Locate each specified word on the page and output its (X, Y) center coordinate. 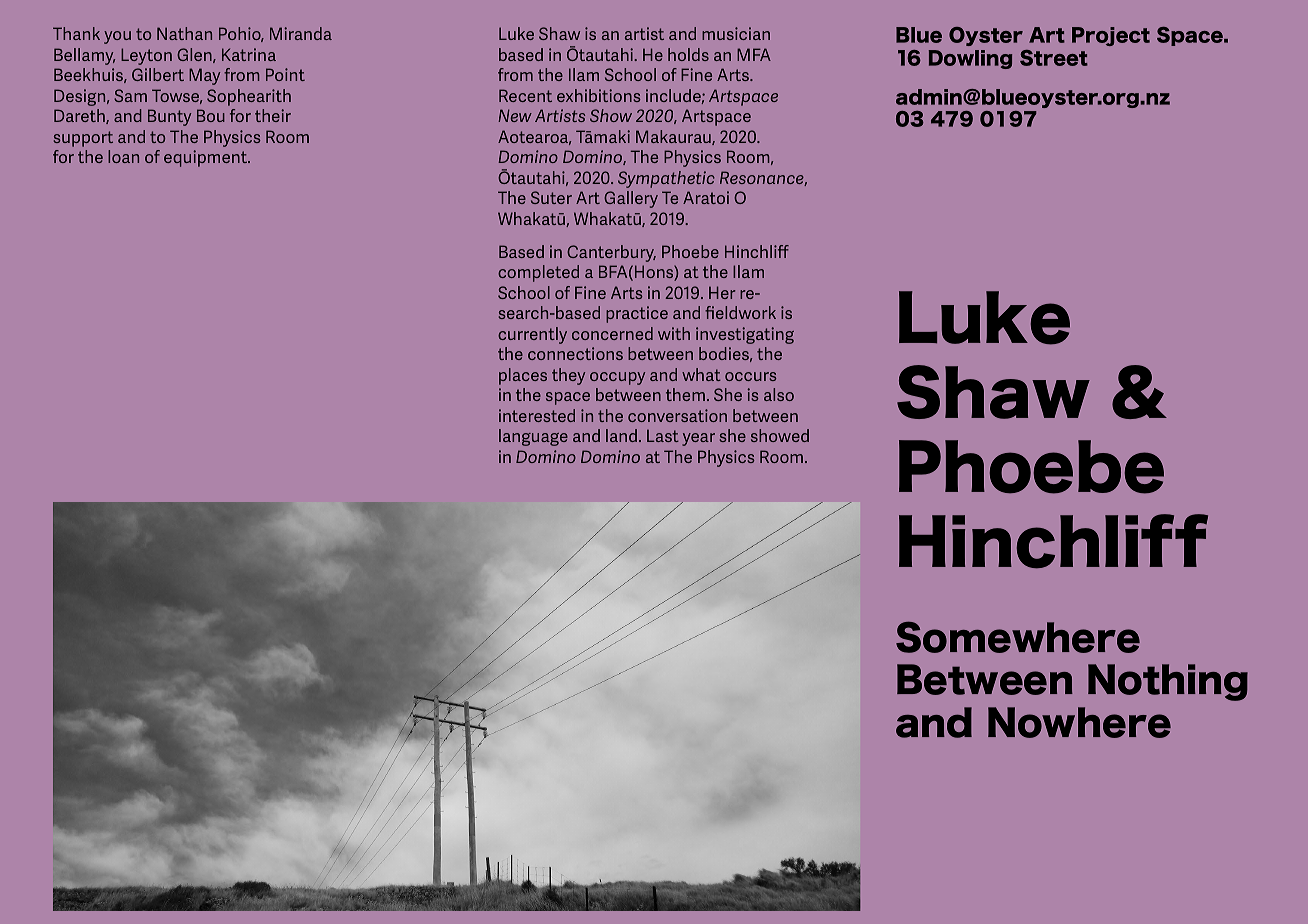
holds (688, 54)
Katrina (249, 54)
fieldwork (740, 312)
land (621, 435)
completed (538, 273)
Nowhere (1079, 722)
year (698, 439)
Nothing (1168, 682)
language (533, 437)
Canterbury (611, 253)
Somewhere (1018, 637)
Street (1054, 58)
